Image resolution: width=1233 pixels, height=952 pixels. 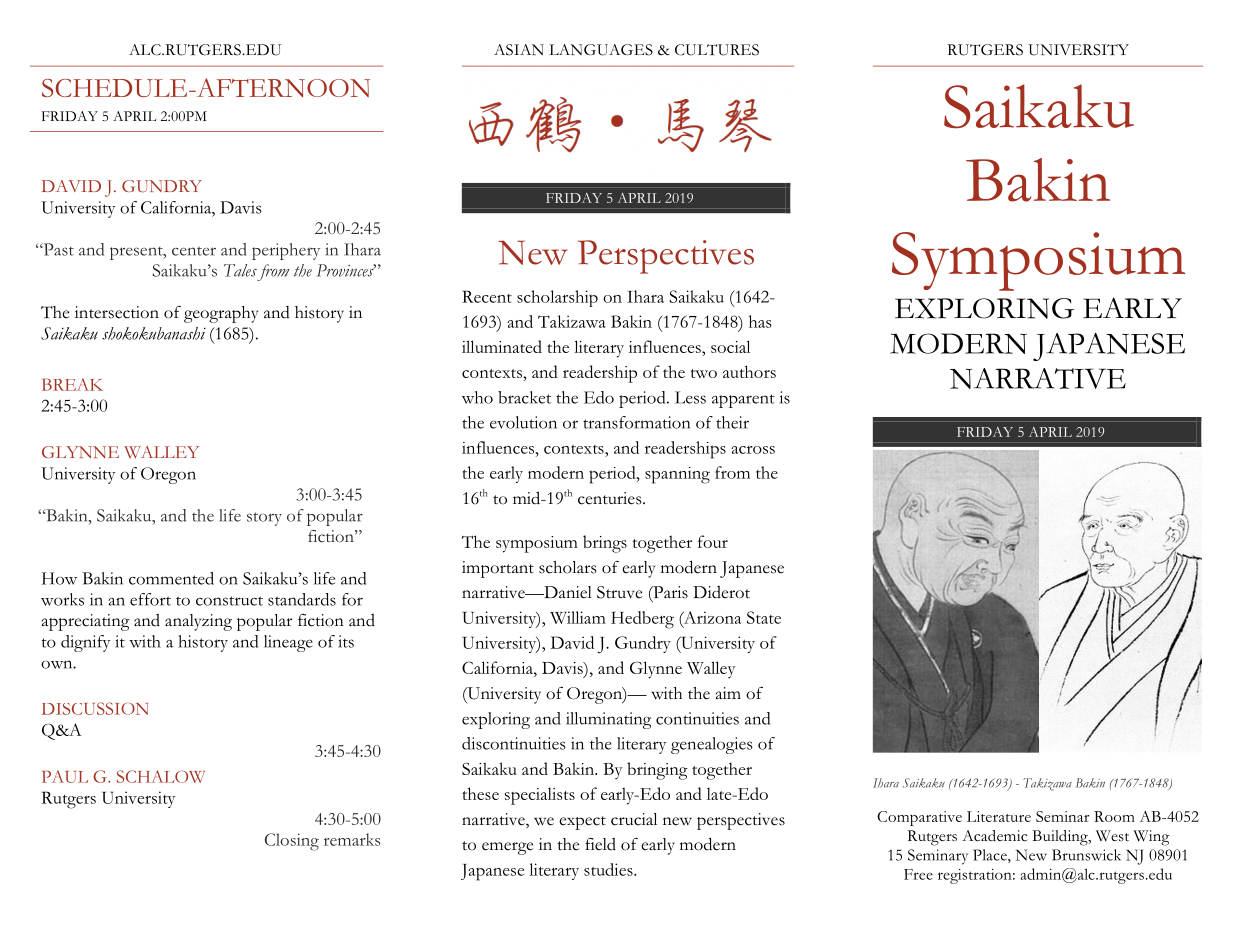 I want to click on Academic, so click(x=994, y=836).
